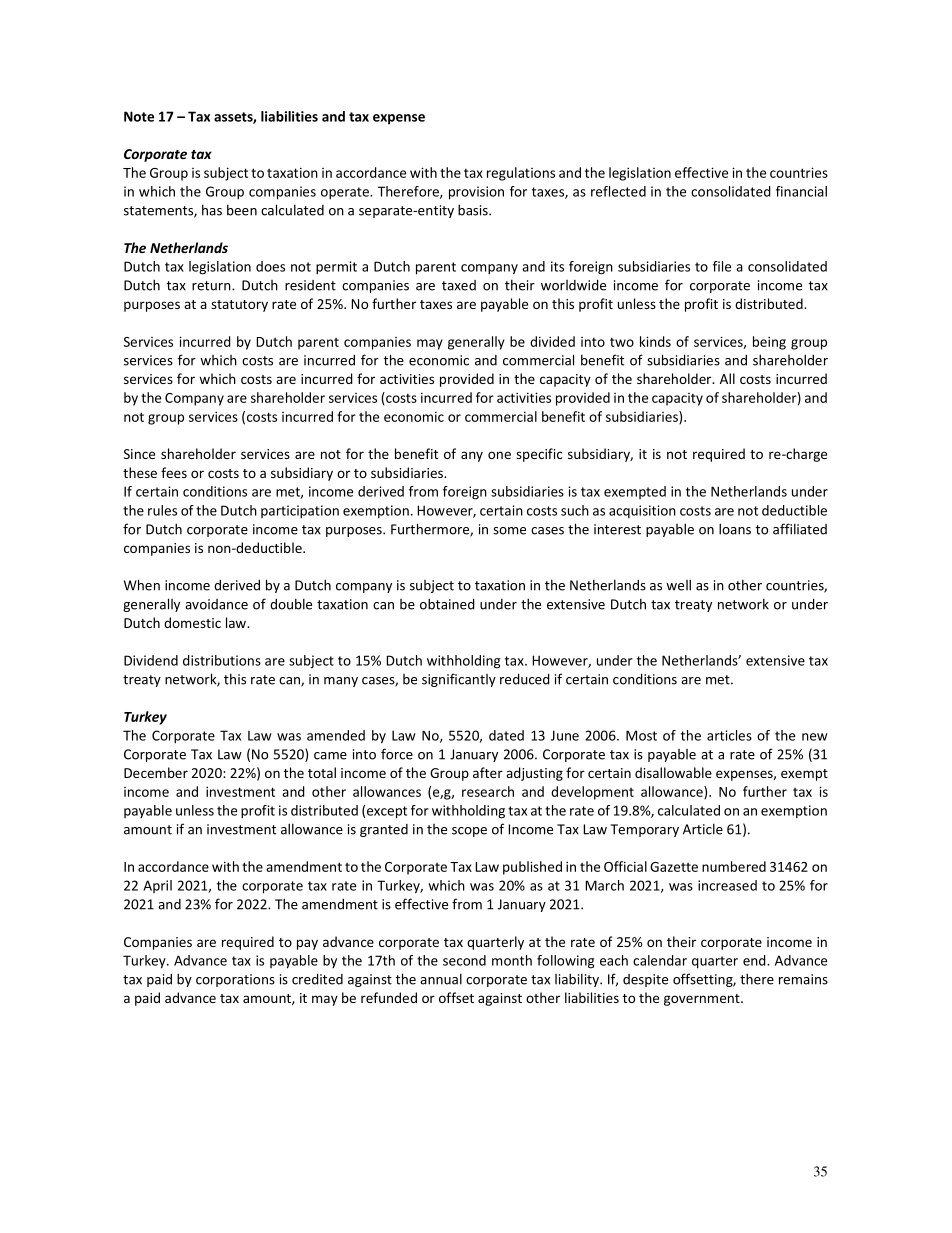 The height and width of the document is (1233, 952). Describe the element at coordinates (488, 772) in the document. I see `after` at that location.
